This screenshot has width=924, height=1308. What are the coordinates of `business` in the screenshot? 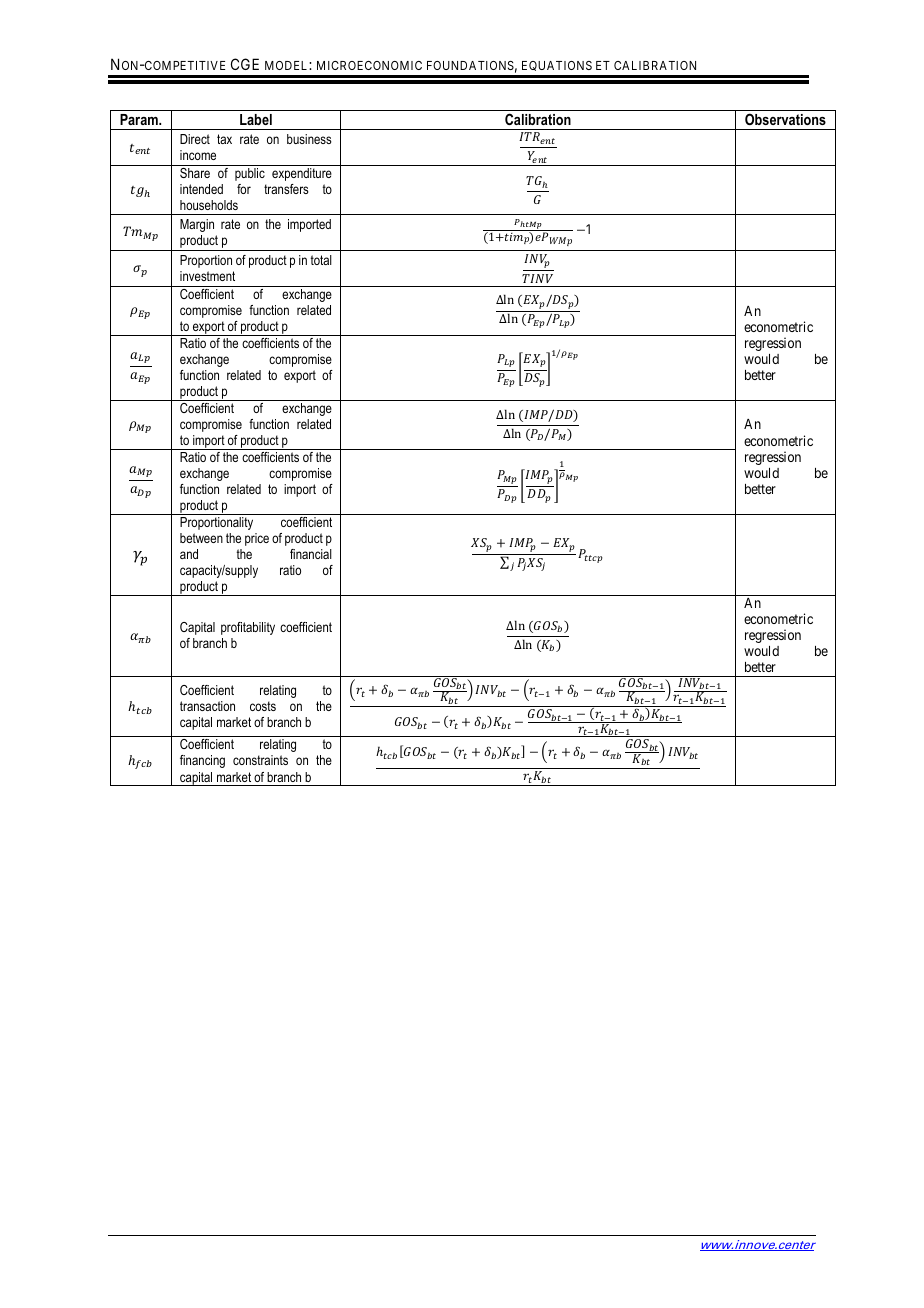 It's located at (309, 139).
